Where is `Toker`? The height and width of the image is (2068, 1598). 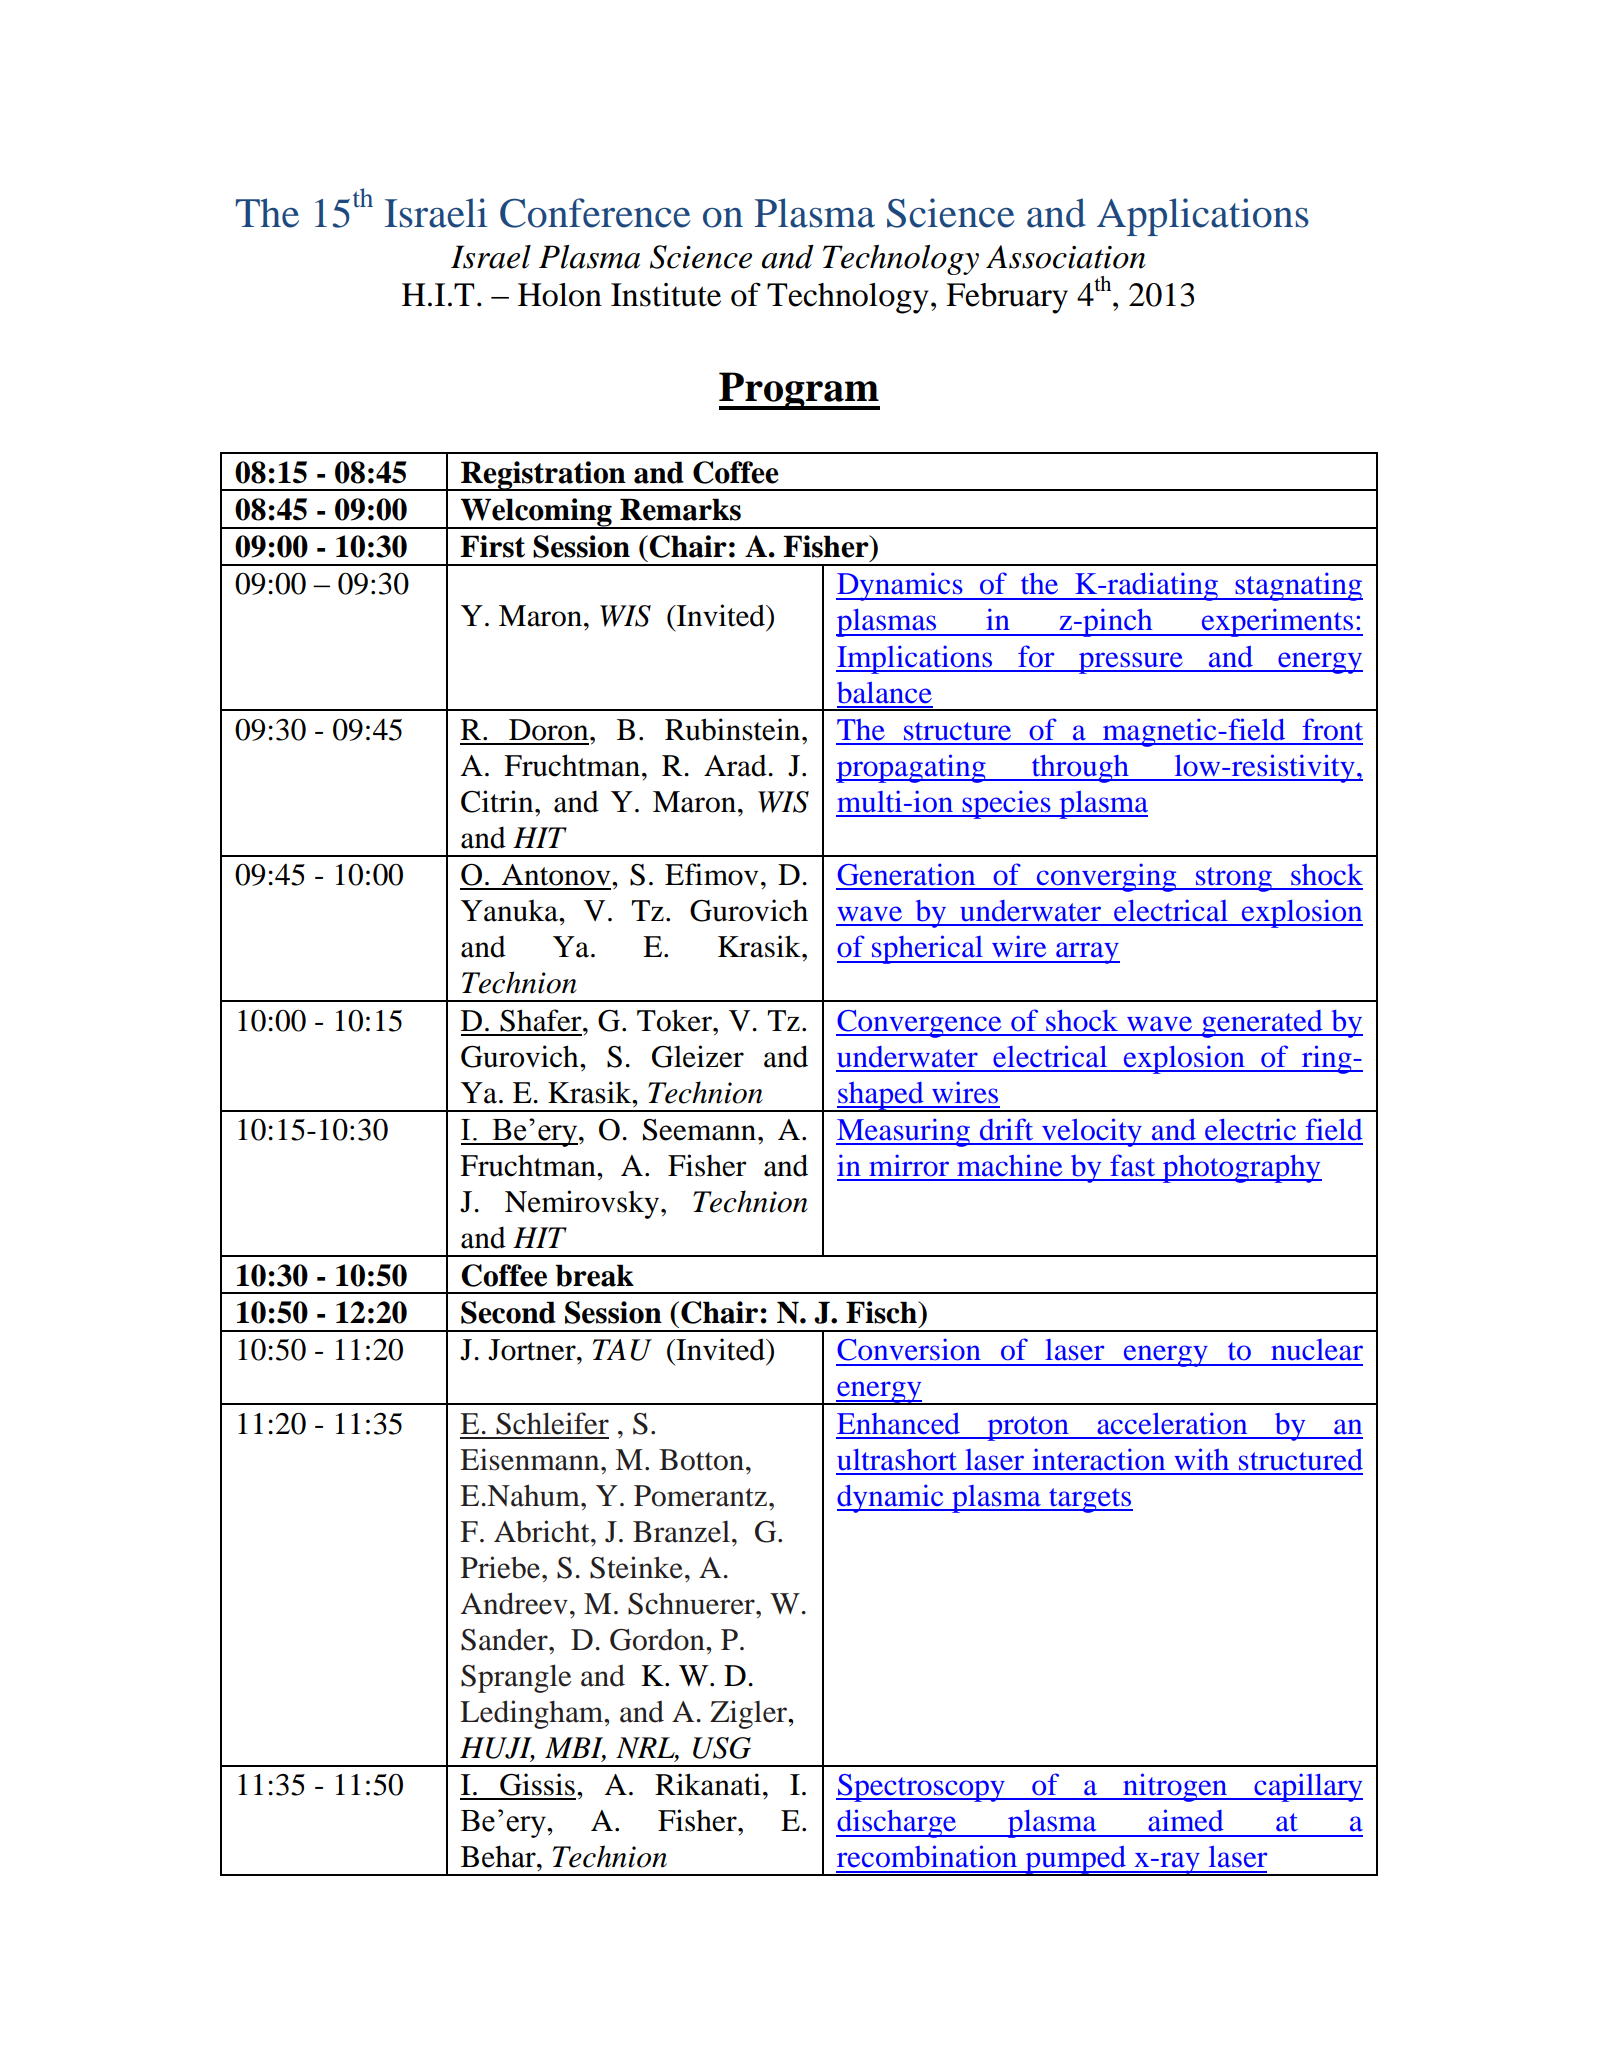
Toker is located at coordinates (675, 1020).
